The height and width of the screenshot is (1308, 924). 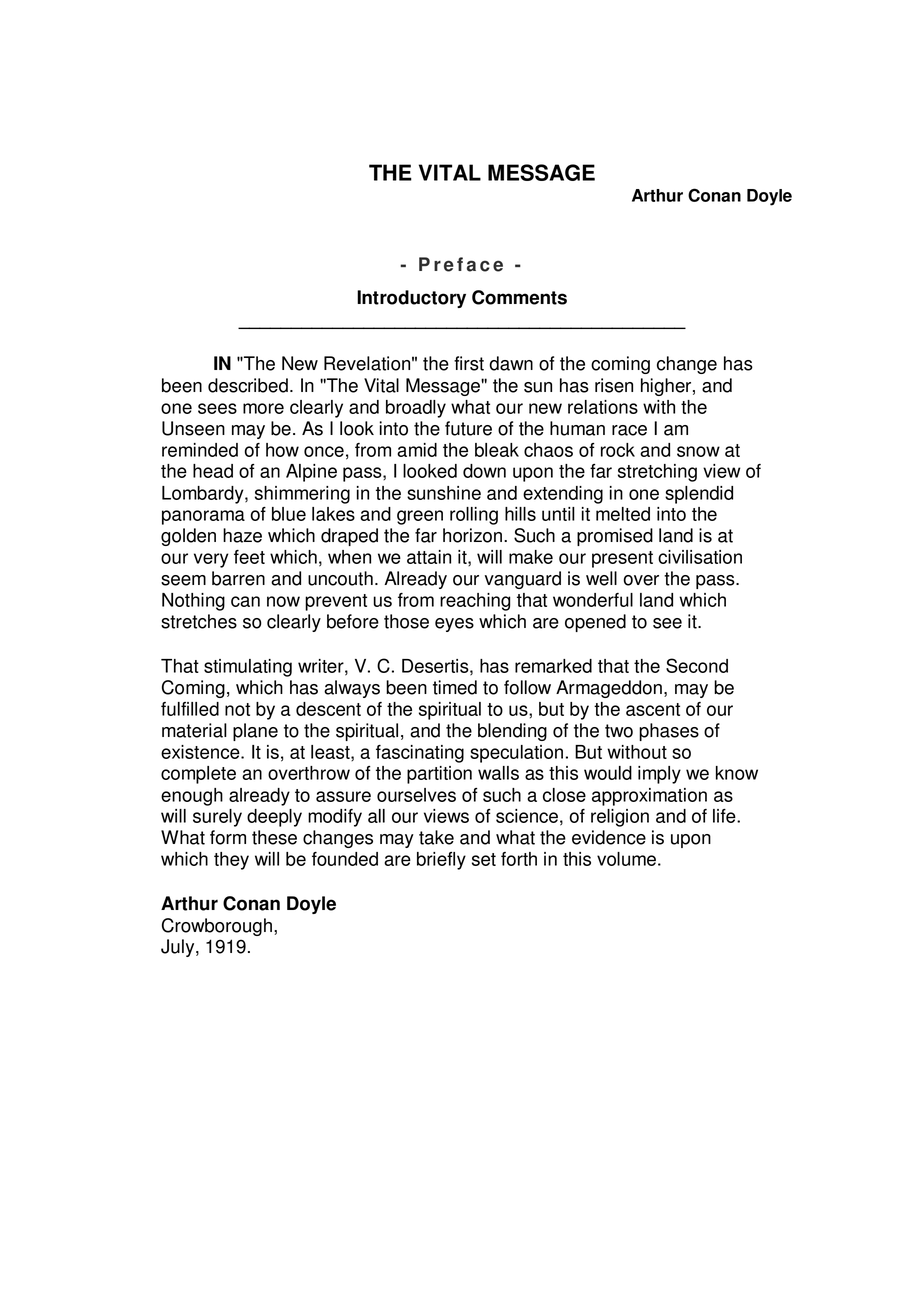 I want to click on volume, so click(x=626, y=859).
